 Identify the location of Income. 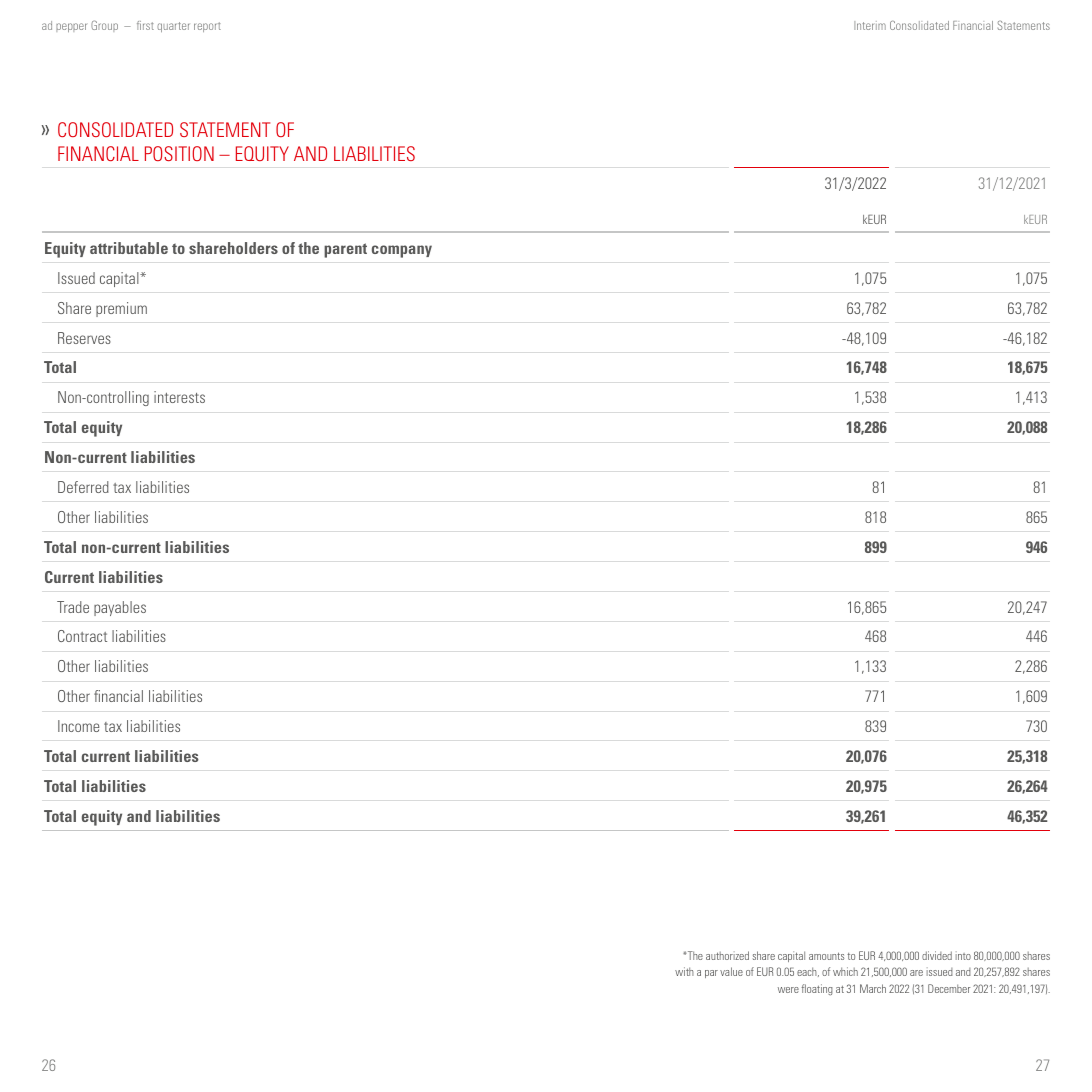
(78, 726).
